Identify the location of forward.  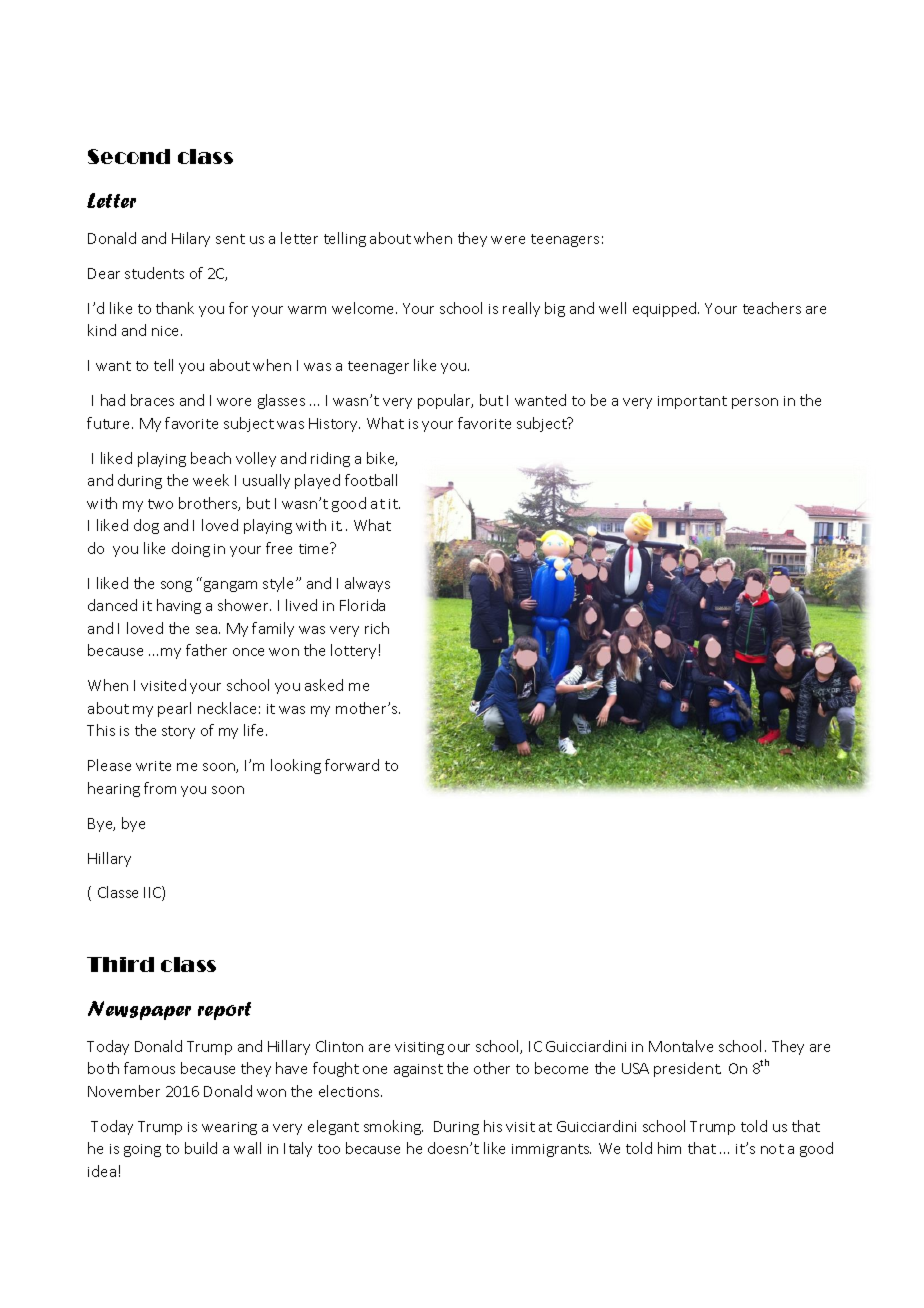
(352, 765).
